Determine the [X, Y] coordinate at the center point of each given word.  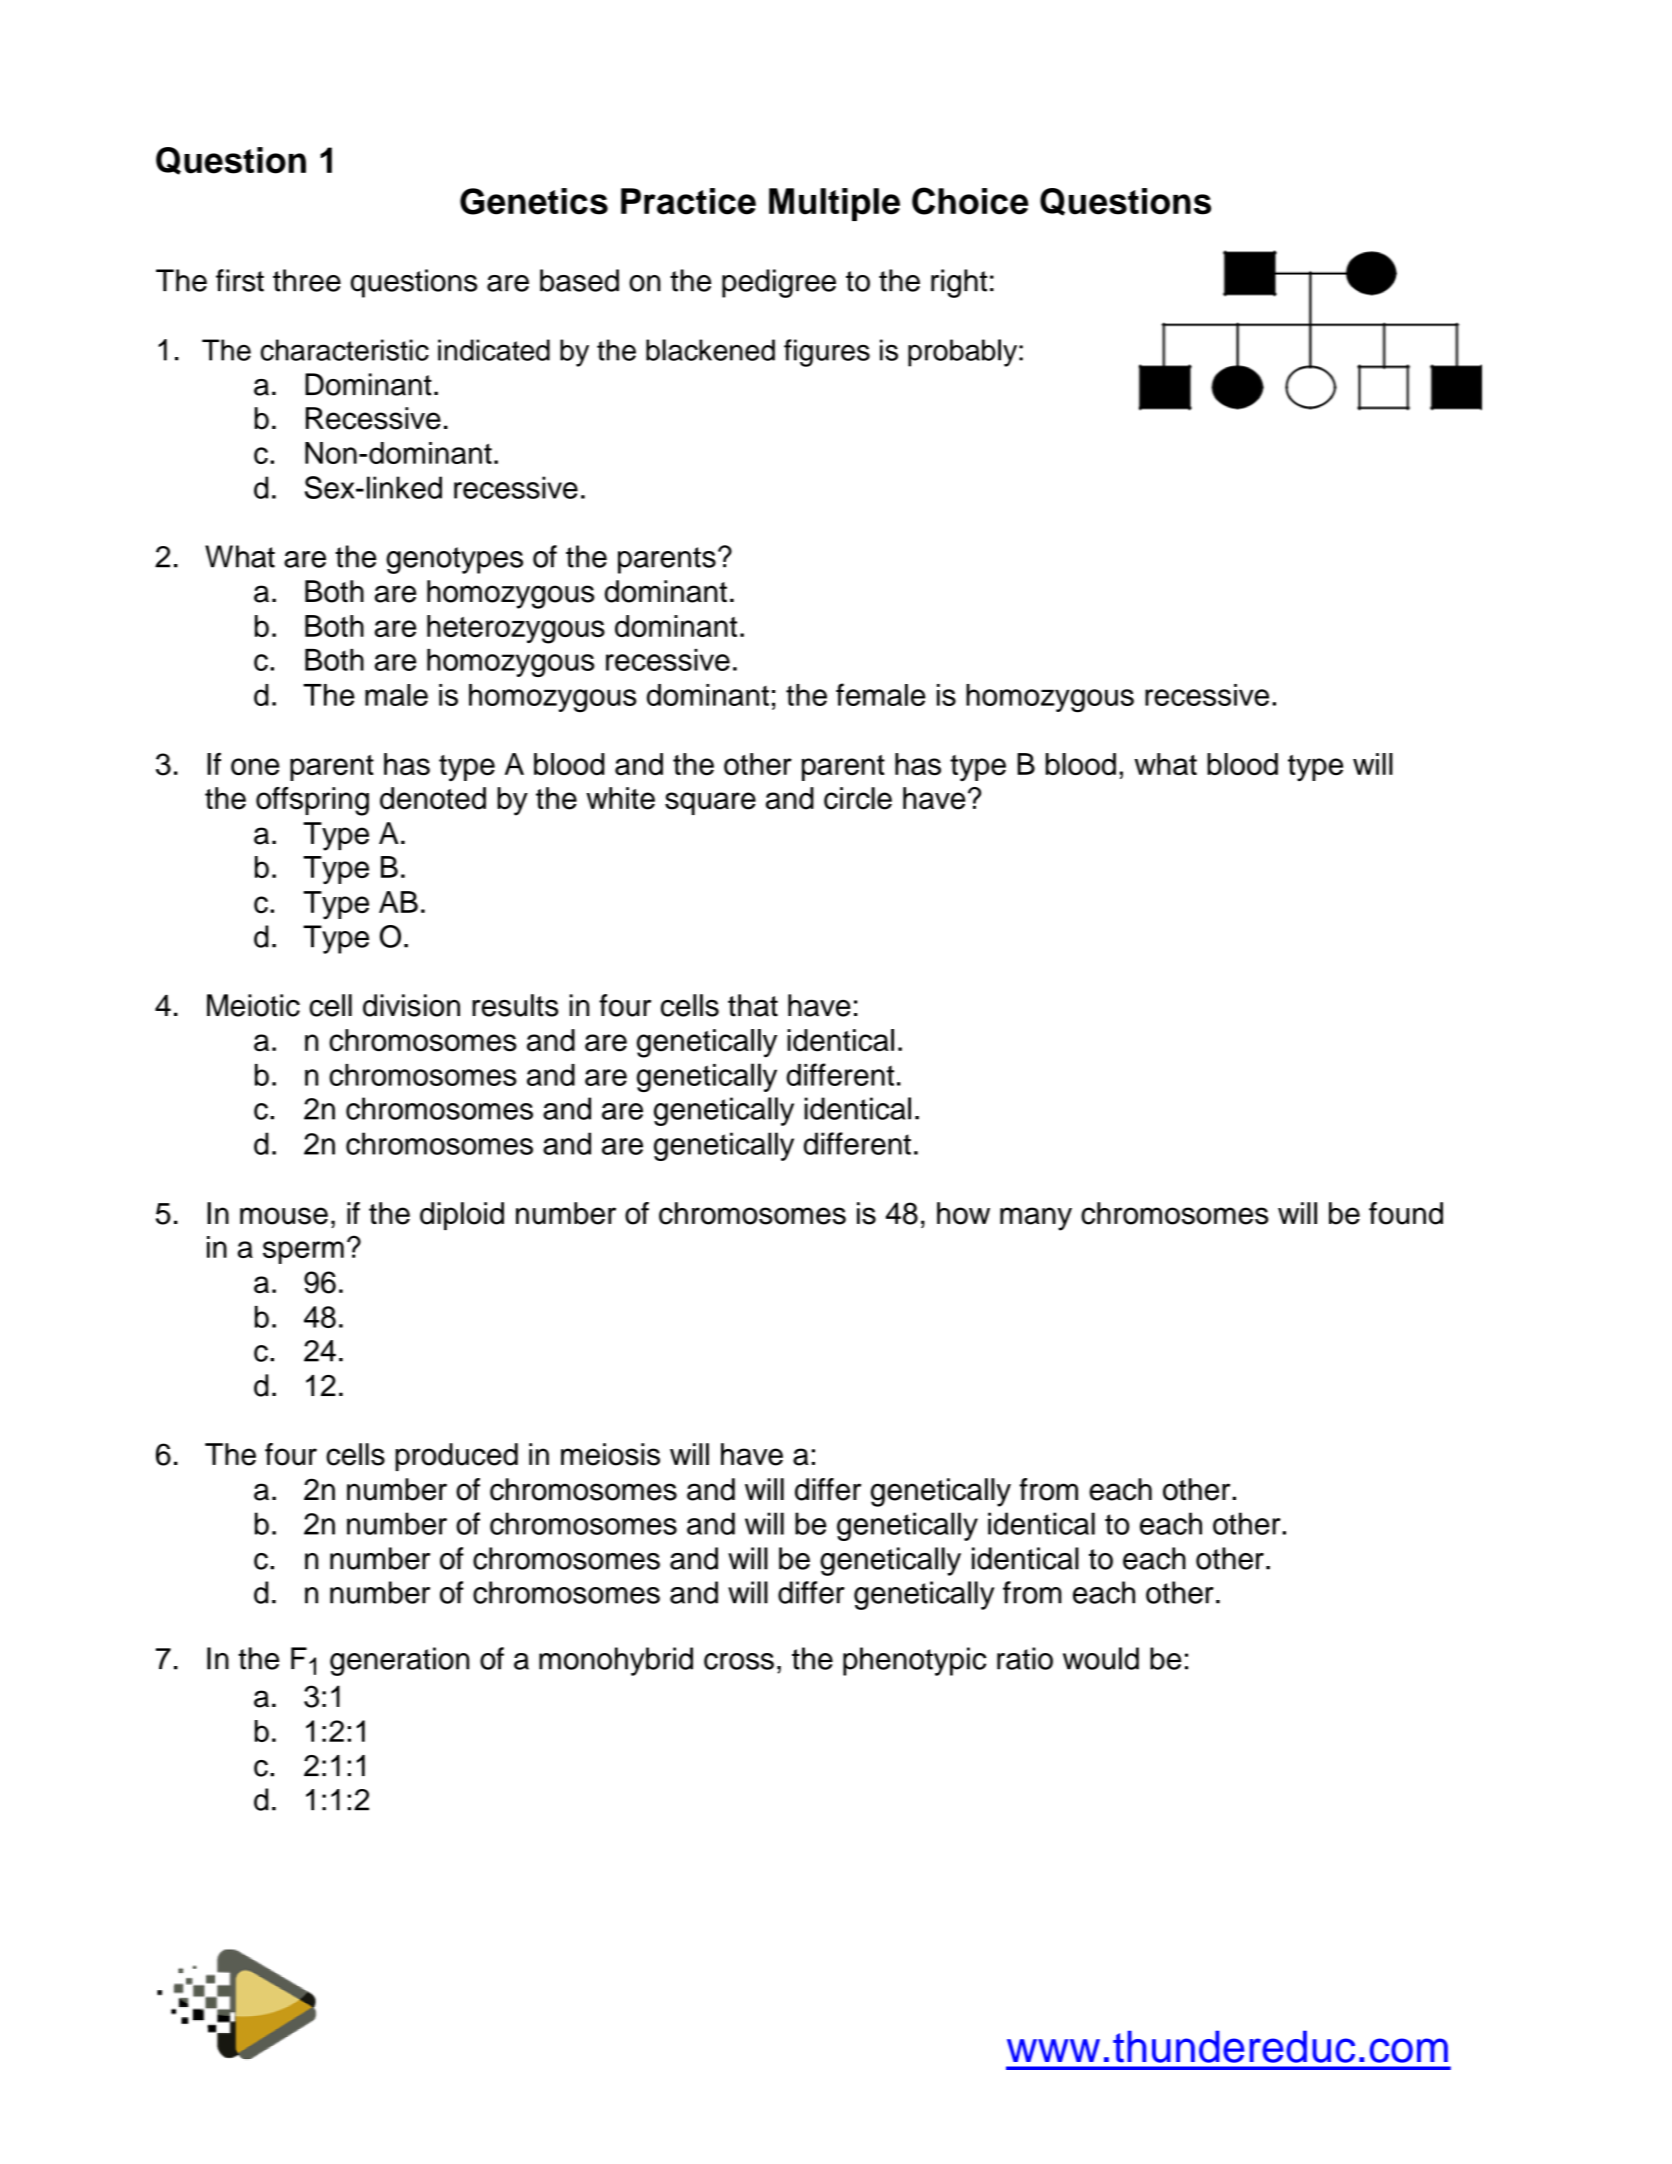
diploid [462, 1216]
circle [858, 798]
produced [456, 1457]
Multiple [834, 204]
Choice [970, 201]
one [255, 766]
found [1406, 1213]
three [307, 280]
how [963, 1213]
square [710, 803]
